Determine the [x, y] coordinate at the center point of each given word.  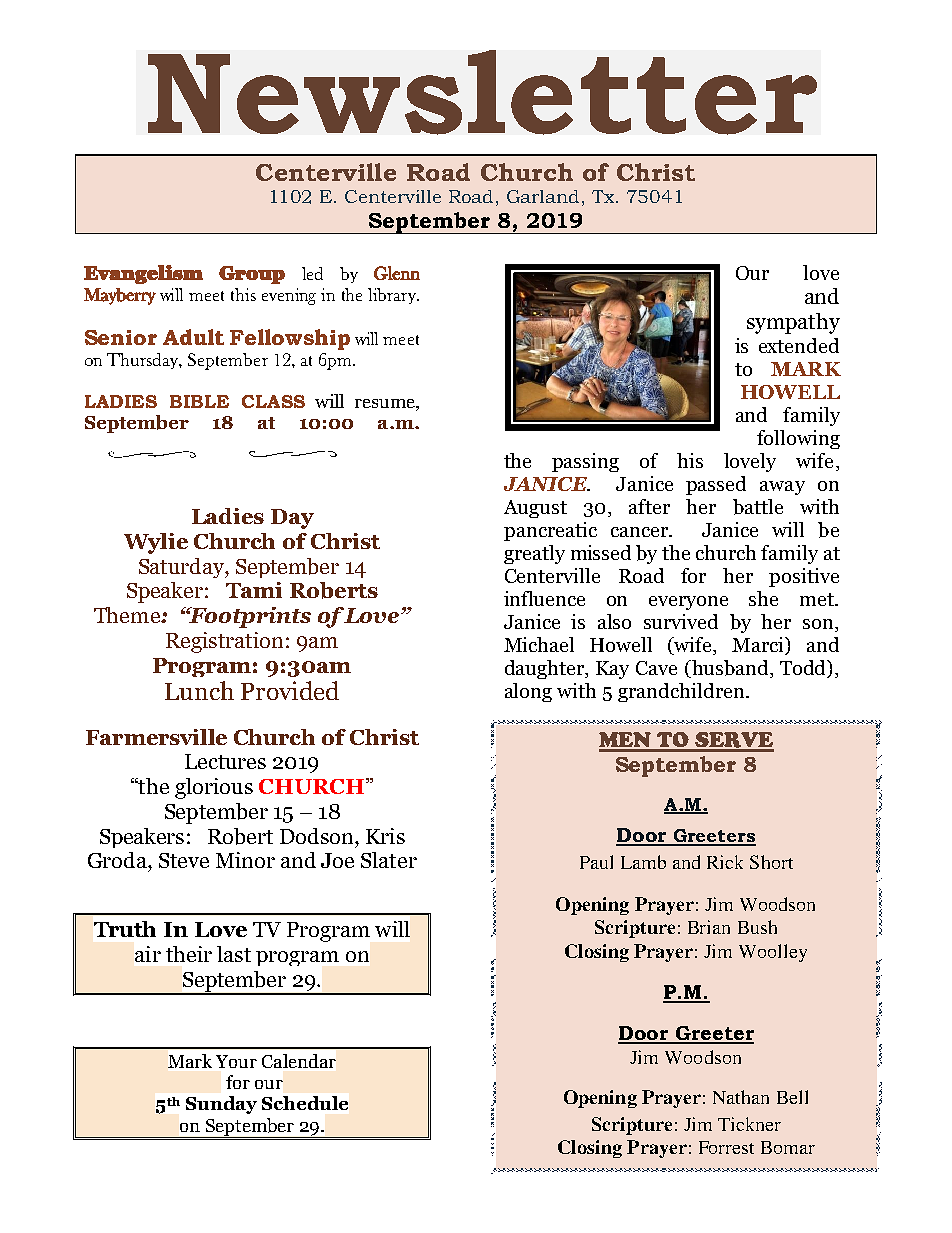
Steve [184, 860]
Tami [254, 590]
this [243, 294]
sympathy [793, 323]
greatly [534, 554]
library [393, 296]
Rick [725, 862]
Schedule [305, 1103]
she [763, 598]
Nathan [741, 1097]
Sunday [221, 1105]
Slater [389, 860]
